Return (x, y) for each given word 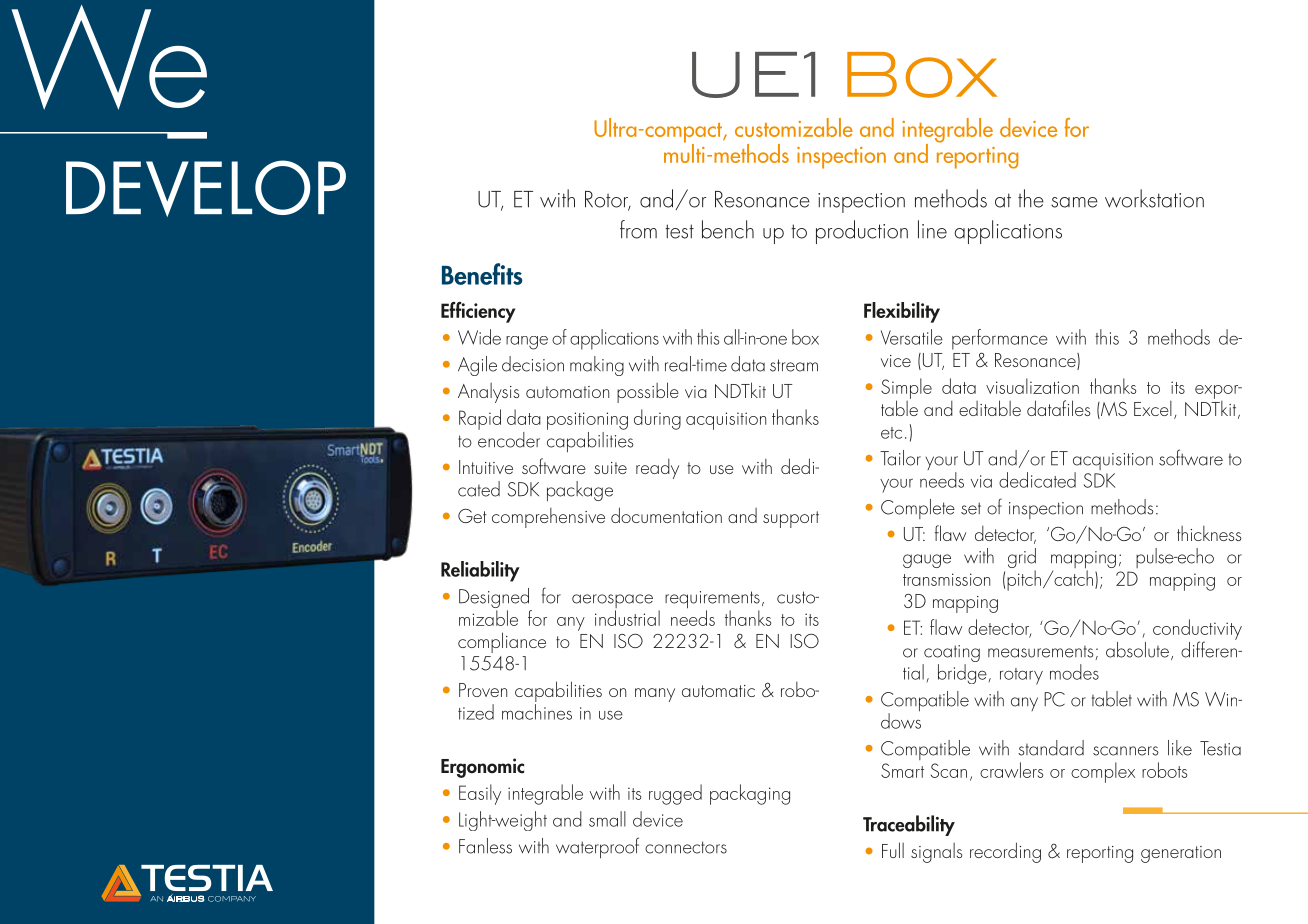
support (791, 519)
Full (893, 850)
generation (1181, 854)
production (862, 232)
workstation (1154, 198)
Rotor (608, 200)
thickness (1209, 533)
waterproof (597, 848)
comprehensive (548, 518)
